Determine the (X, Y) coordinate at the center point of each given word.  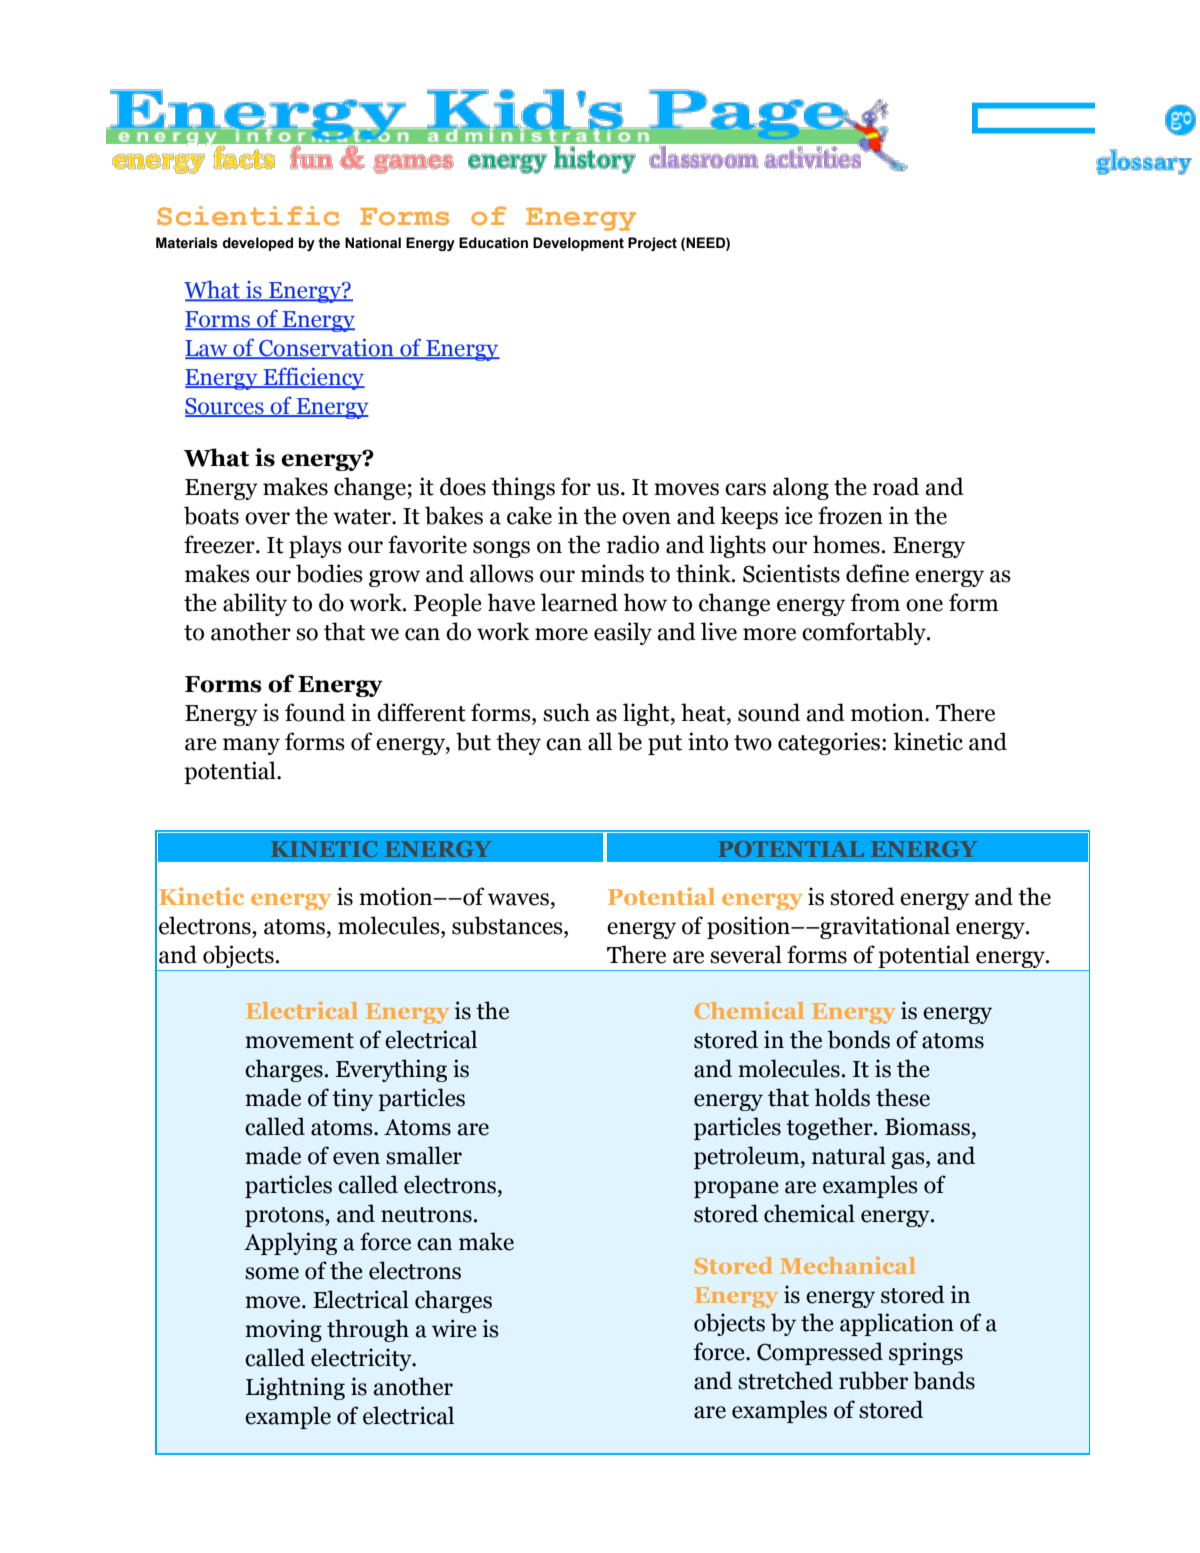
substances (508, 925)
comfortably (865, 633)
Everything (391, 1070)
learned (579, 602)
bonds (858, 1039)
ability (255, 604)
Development (578, 244)
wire (454, 1328)
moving (283, 1330)
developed (258, 244)
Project (652, 244)
